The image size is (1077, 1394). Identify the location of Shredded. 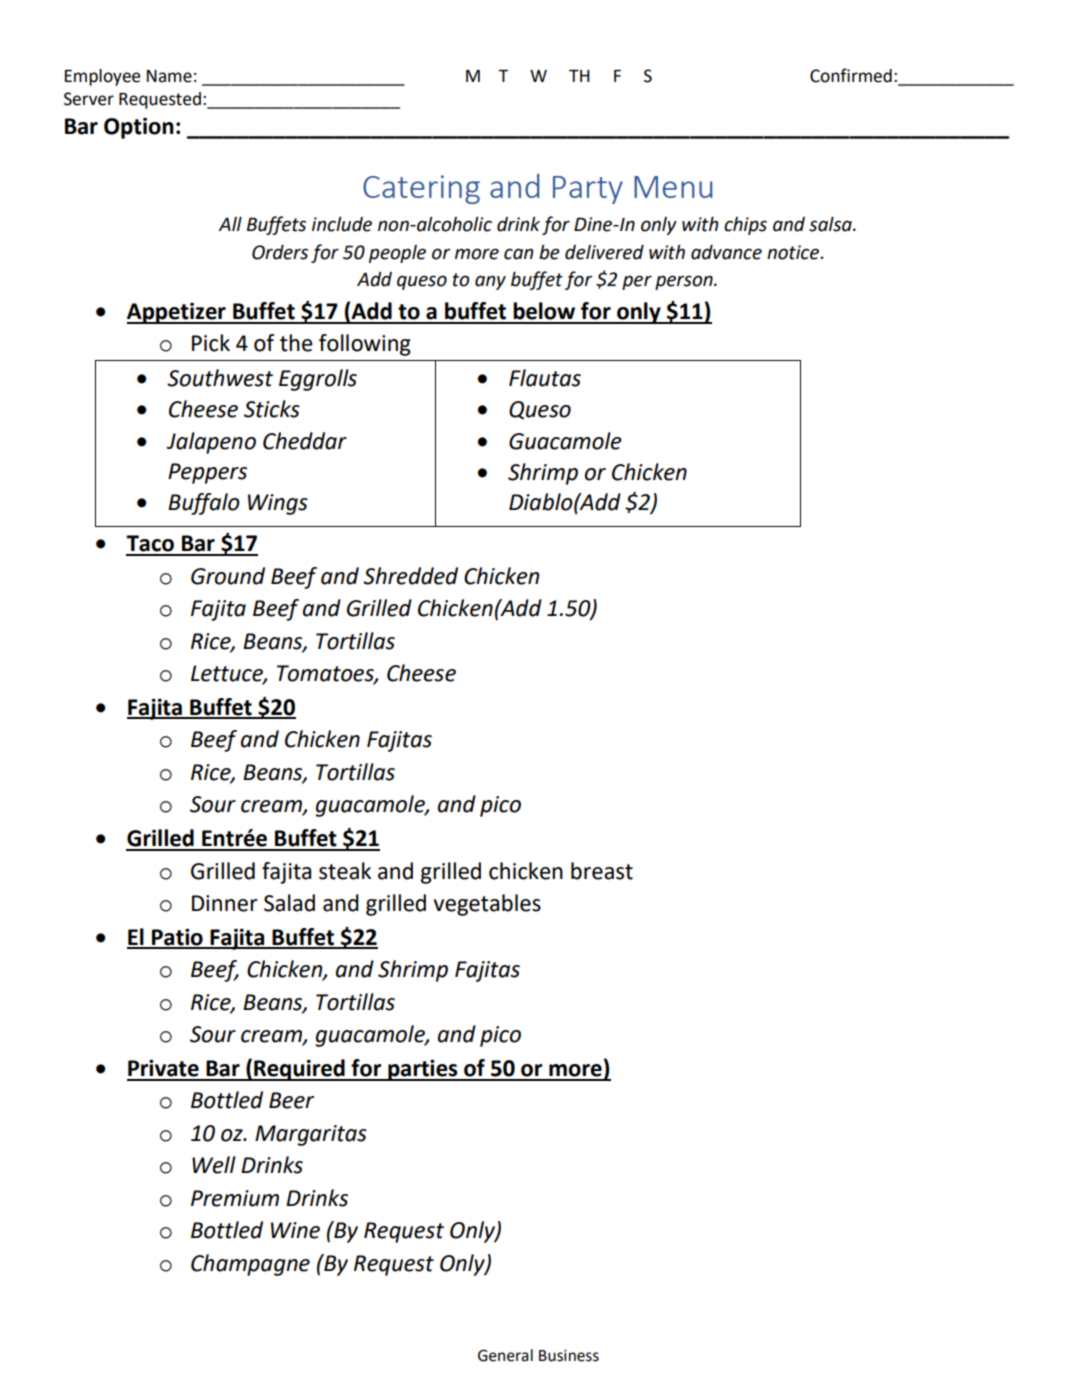
(410, 576).
